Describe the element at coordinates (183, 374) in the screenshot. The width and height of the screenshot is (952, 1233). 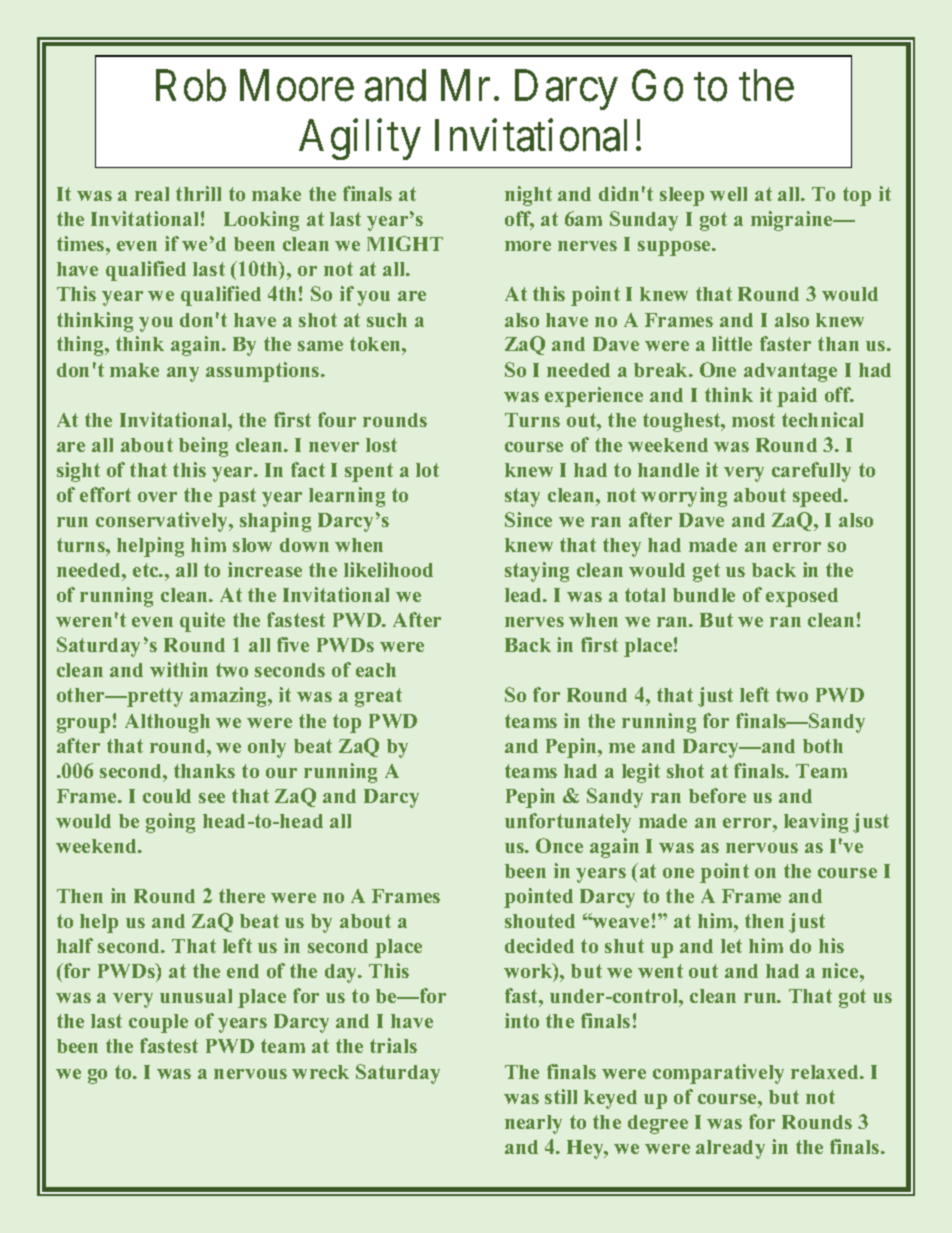
I see `any` at that location.
